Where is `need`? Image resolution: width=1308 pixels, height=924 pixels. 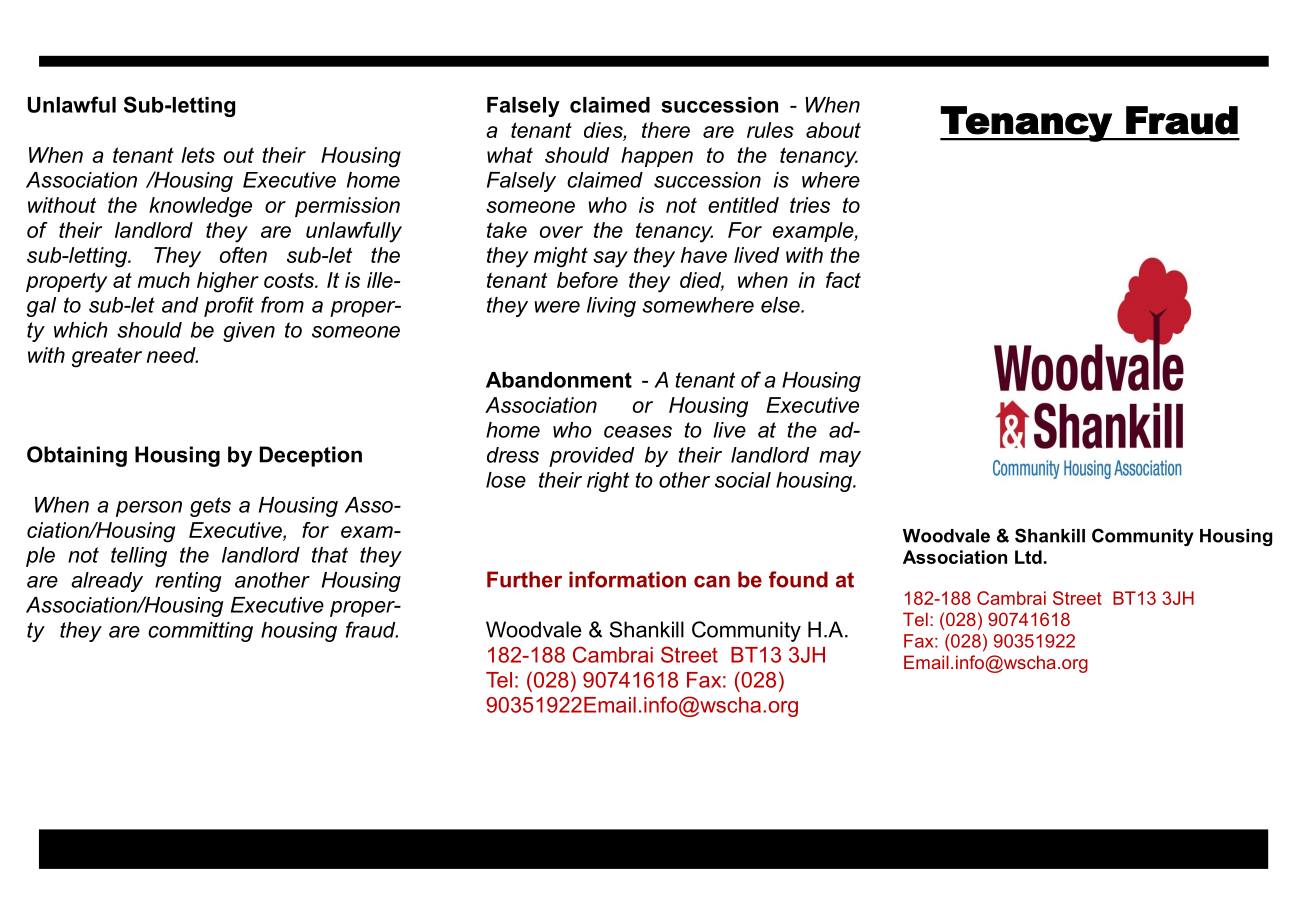
need is located at coordinates (172, 355).
